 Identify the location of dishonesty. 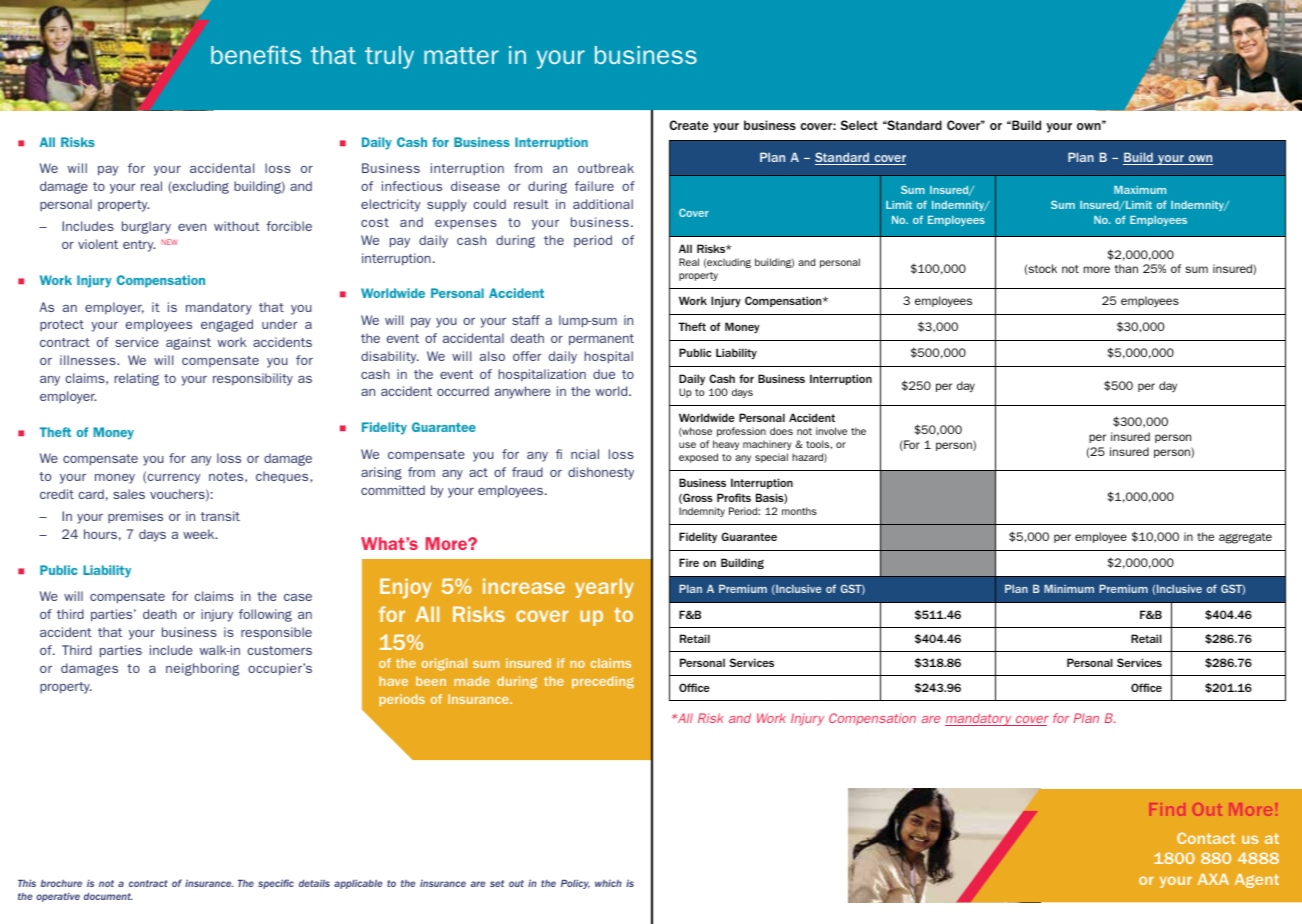
(601, 473).
